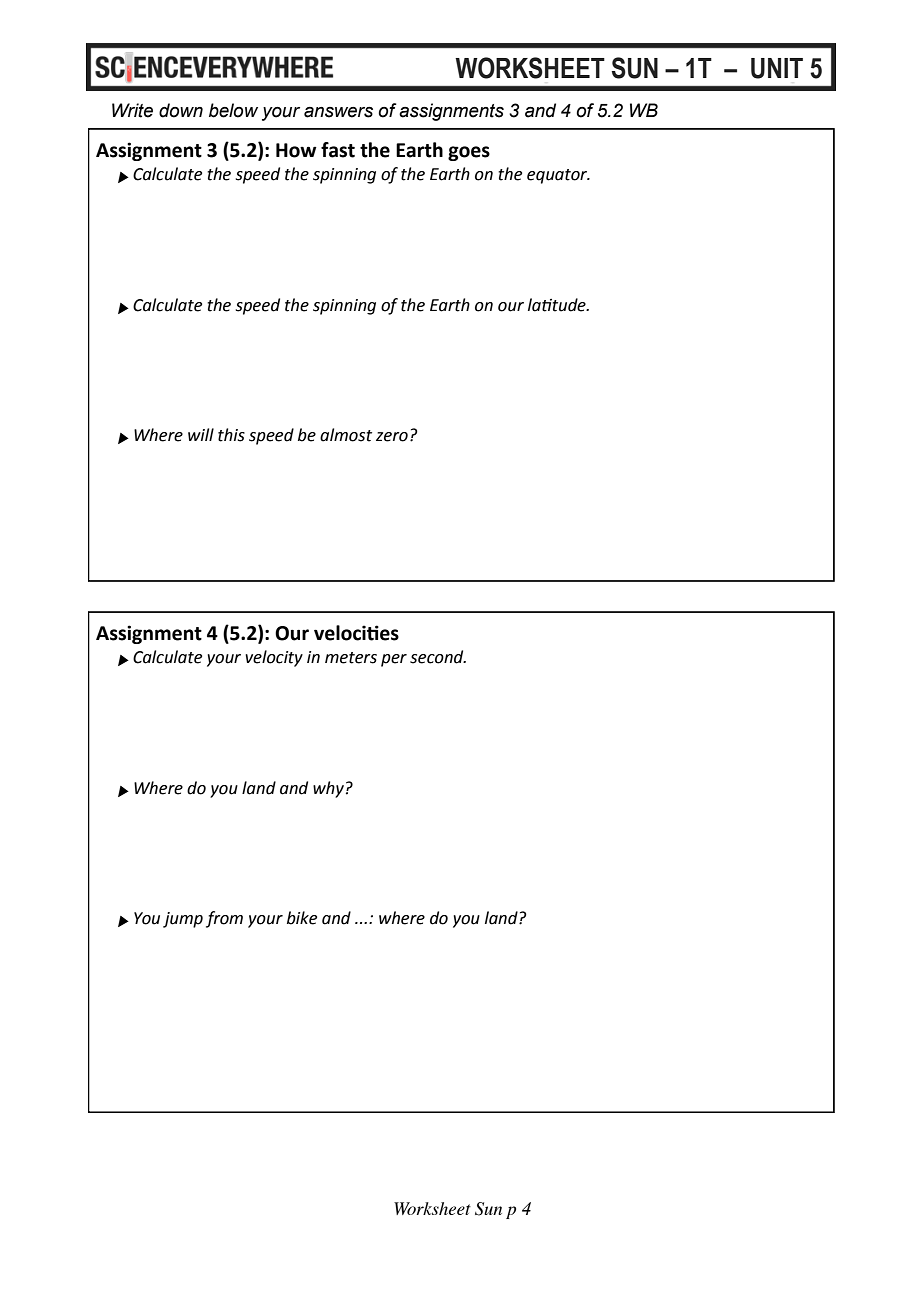 The height and width of the document is (1308, 924). What do you see at coordinates (558, 176) in the document?
I see `equator` at bounding box center [558, 176].
